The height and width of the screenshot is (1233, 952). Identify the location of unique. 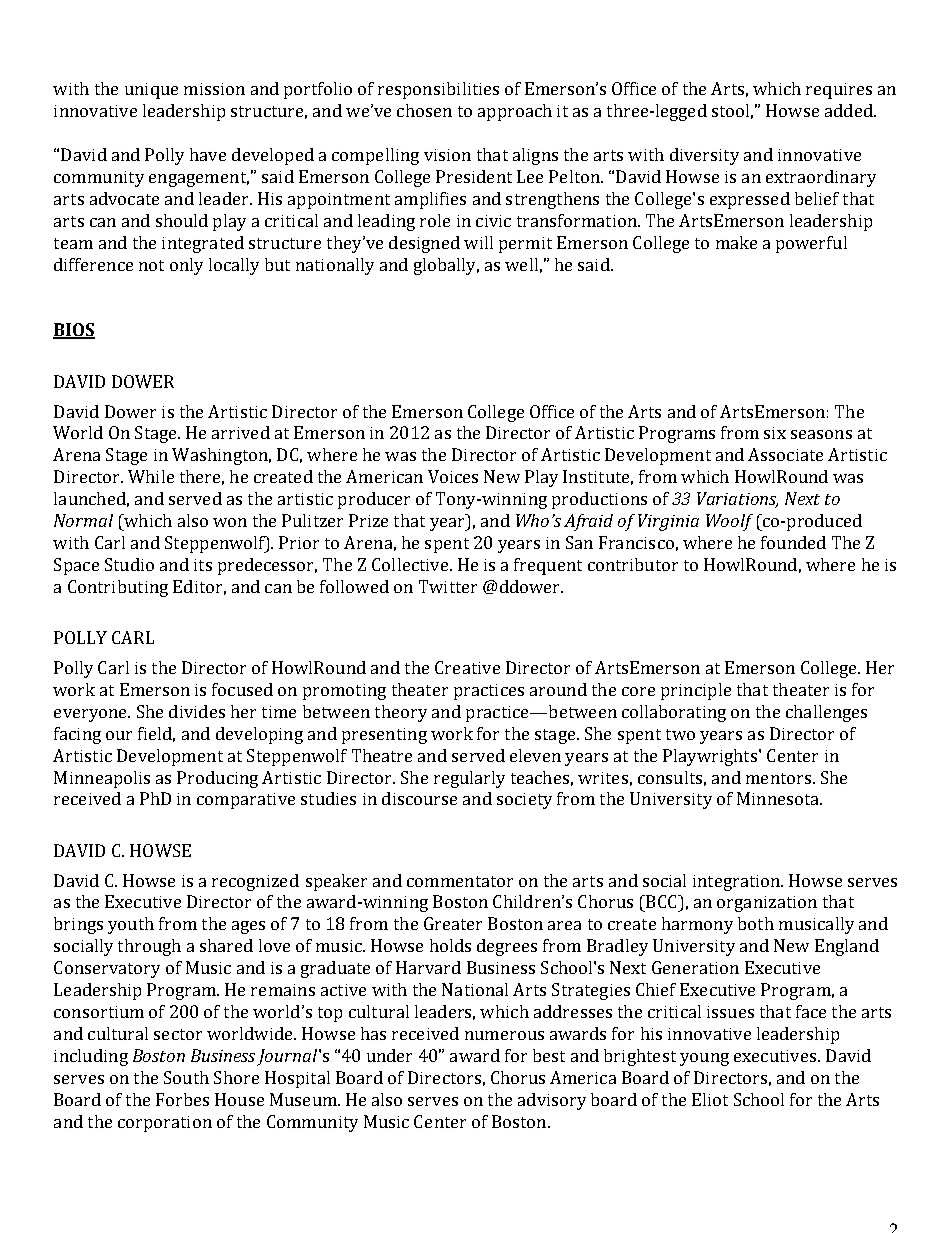
(151, 91).
